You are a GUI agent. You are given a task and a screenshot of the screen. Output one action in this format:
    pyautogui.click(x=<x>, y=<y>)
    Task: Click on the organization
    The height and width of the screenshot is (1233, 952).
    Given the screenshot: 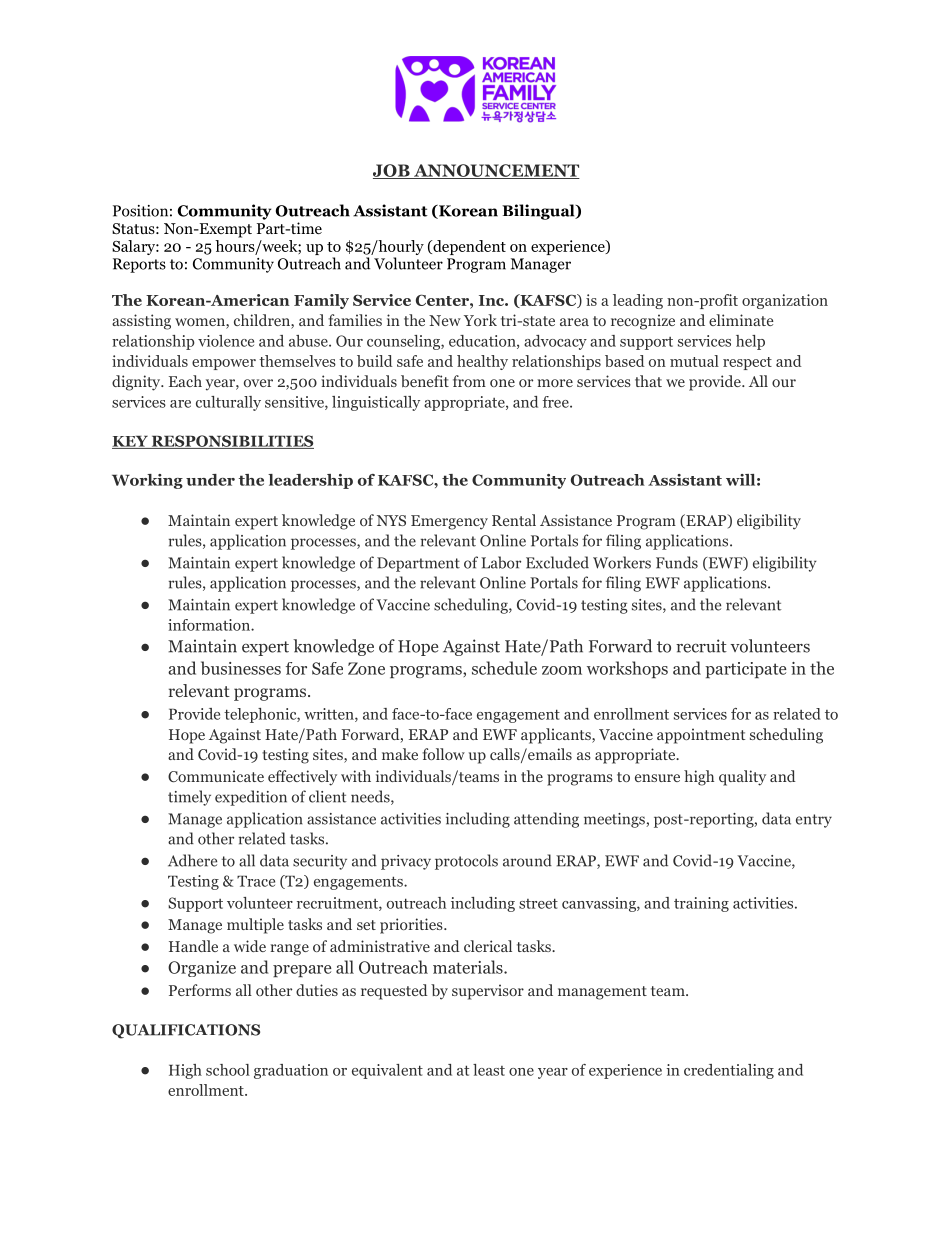 What is the action you would take?
    pyautogui.click(x=785, y=301)
